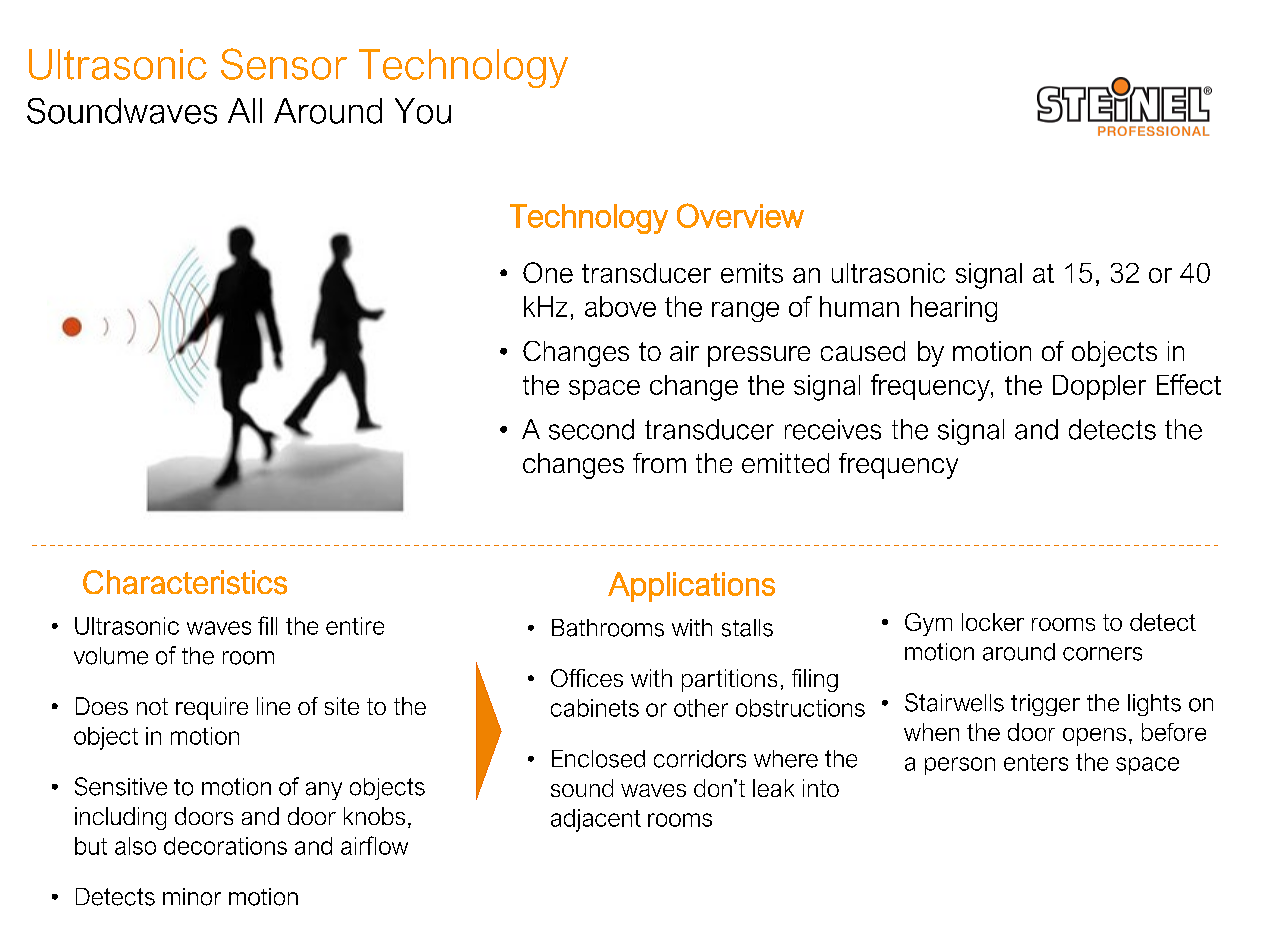 This screenshot has height=952, width=1270. I want to click on from, so click(659, 463).
